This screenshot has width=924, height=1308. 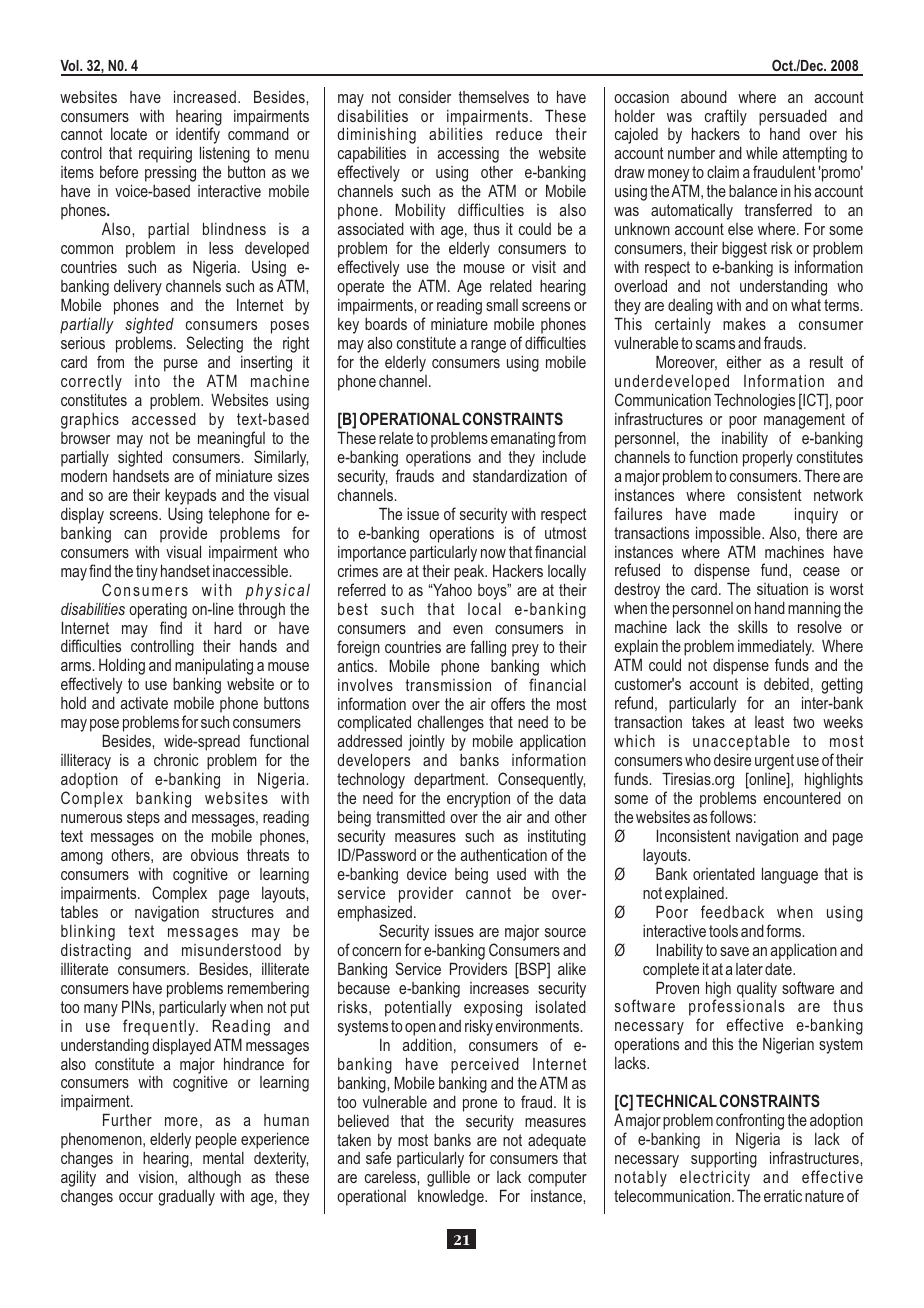 I want to click on encryption, so click(x=478, y=801).
